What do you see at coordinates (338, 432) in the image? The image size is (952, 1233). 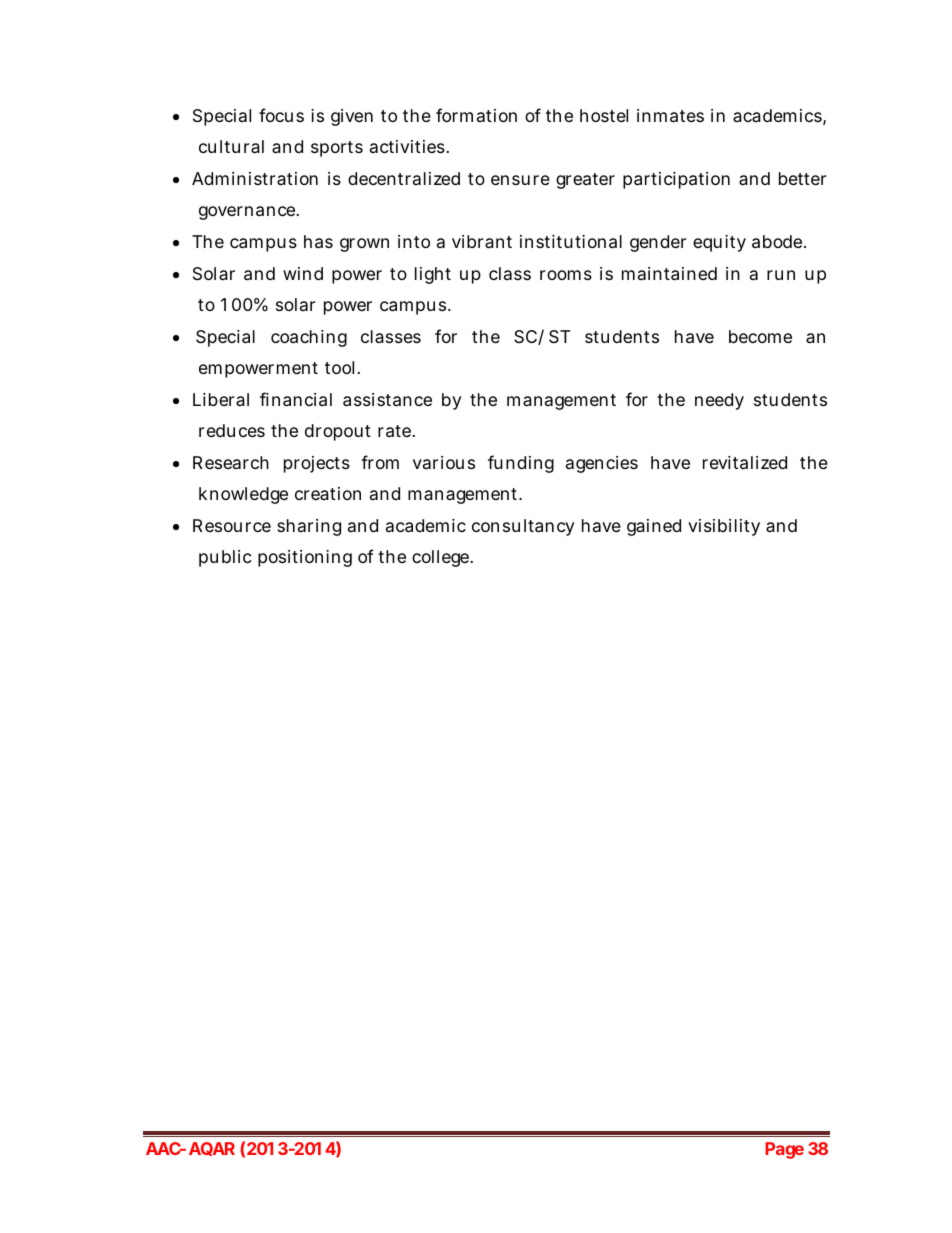 I see `dropout` at bounding box center [338, 432].
